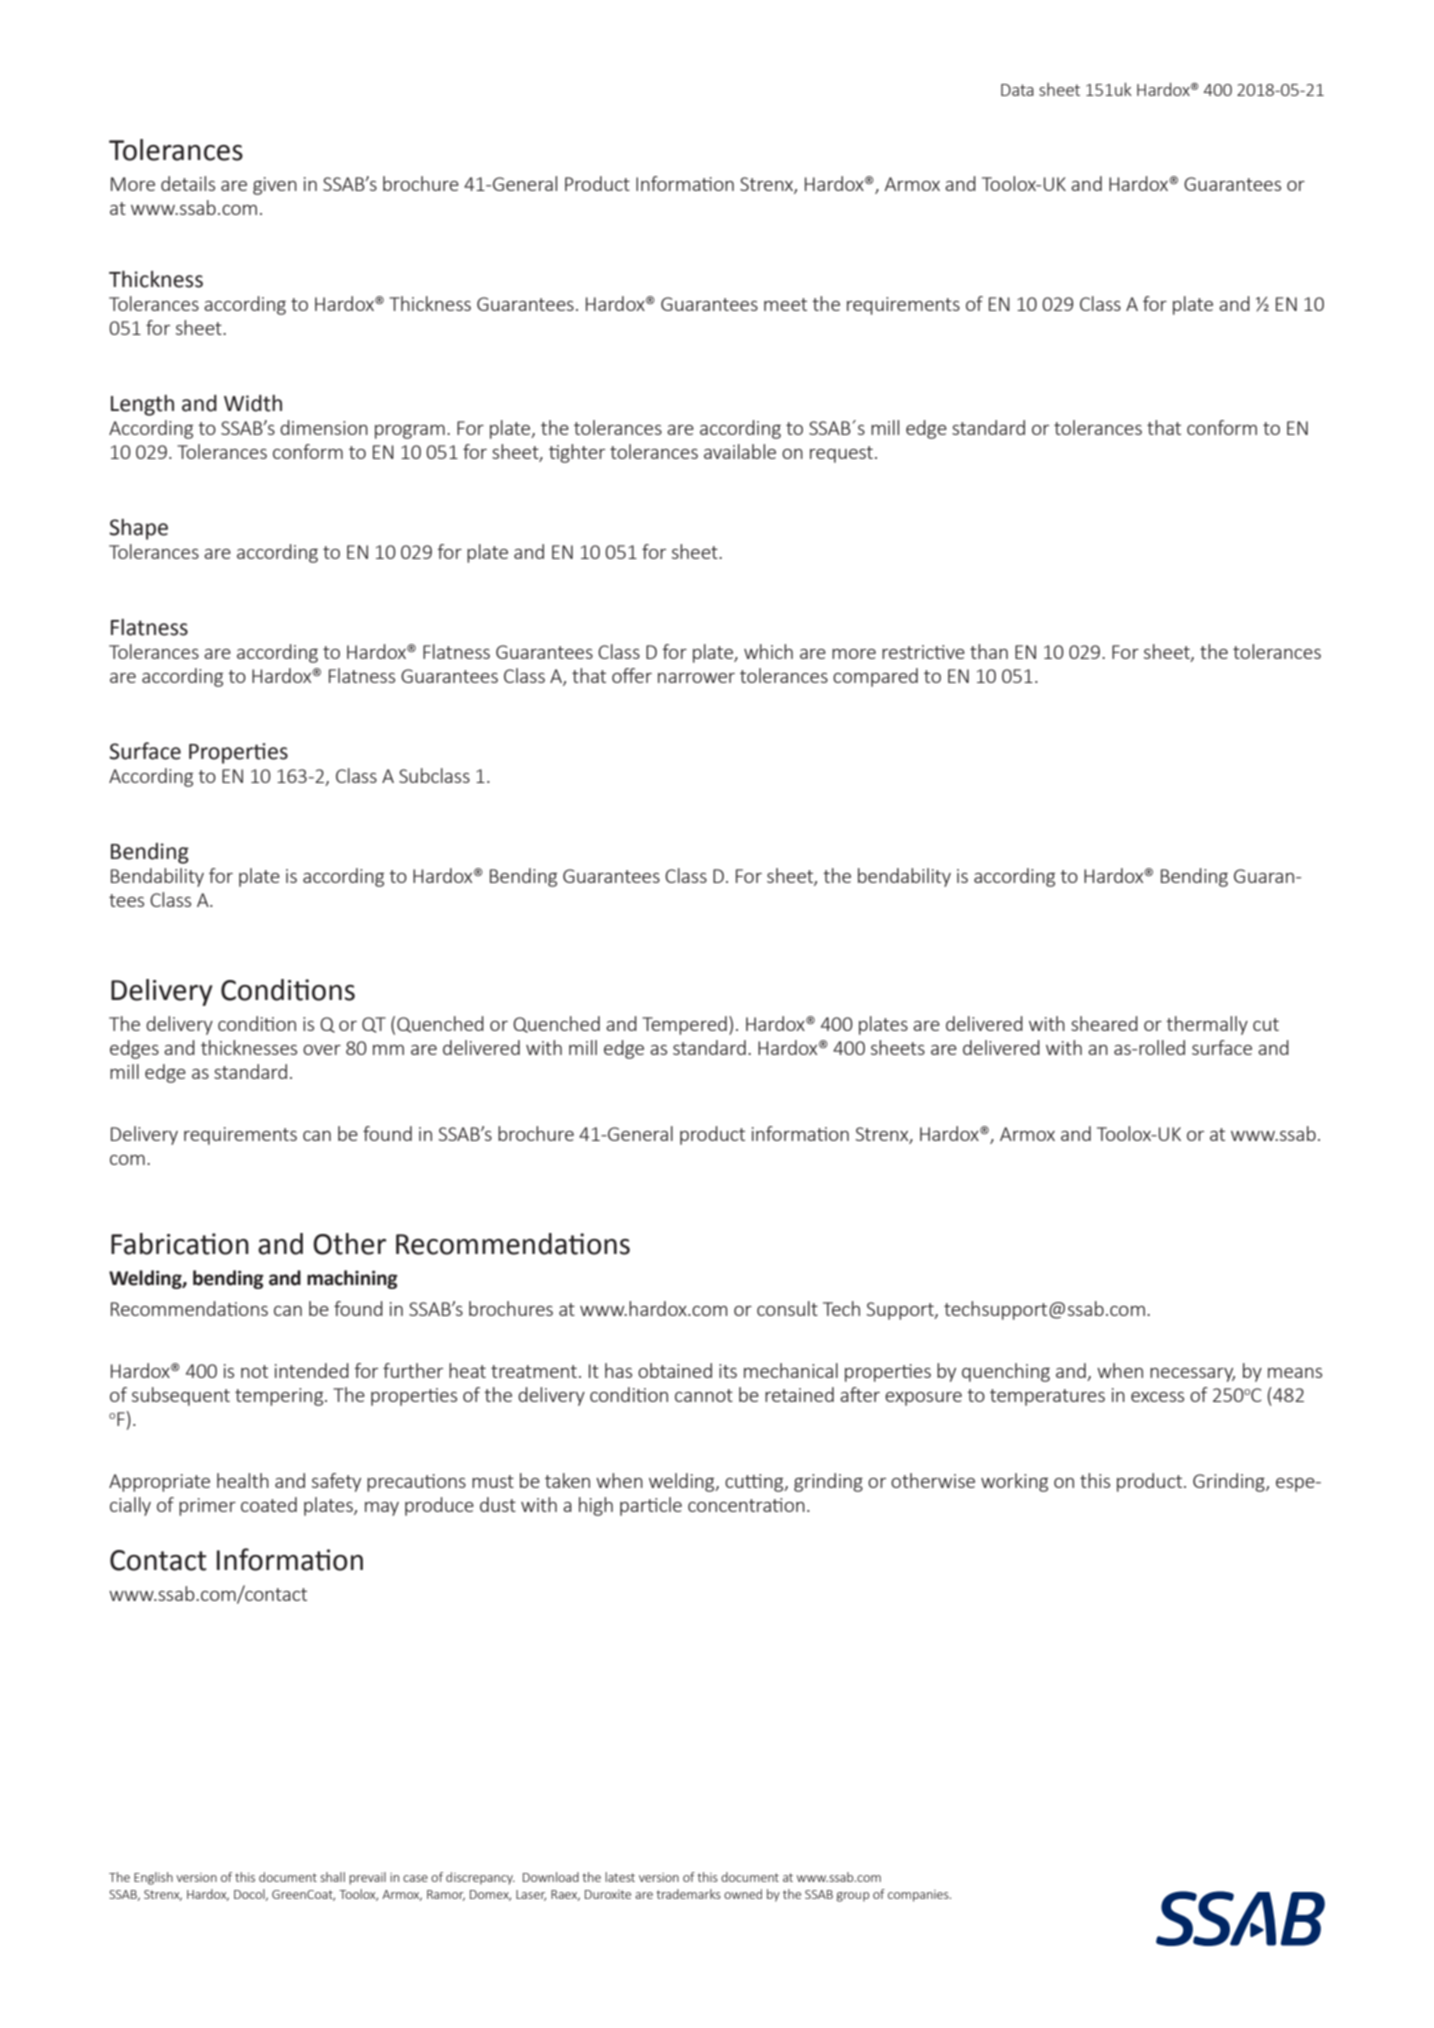 The image size is (1434, 2028). I want to click on consult, so click(787, 1308).
